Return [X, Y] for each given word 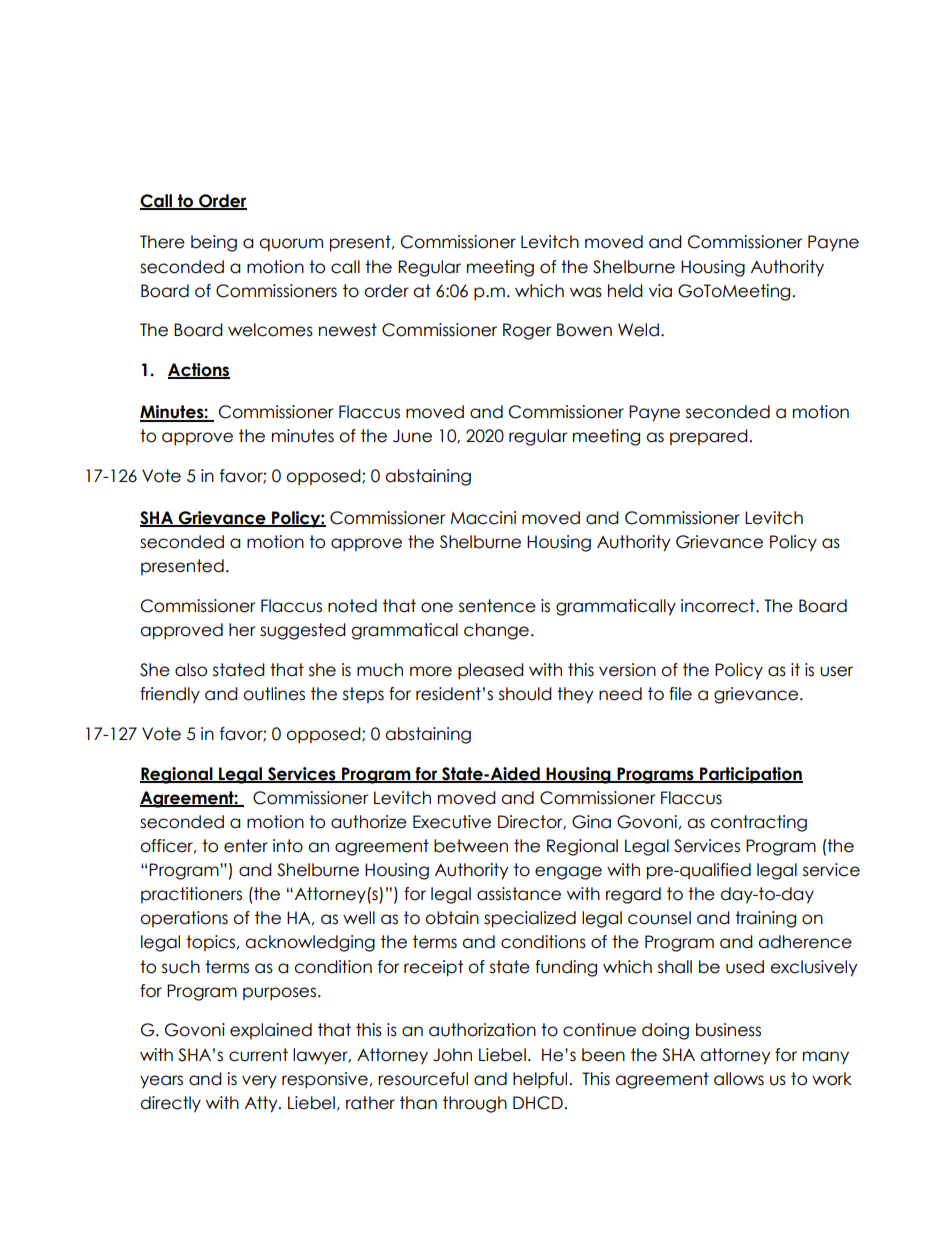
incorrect [719, 606]
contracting [758, 823]
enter [246, 846]
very [259, 1082]
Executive [452, 822]
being [214, 243]
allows [739, 1079]
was [586, 292]
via [660, 291]
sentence [497, 606]
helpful [540, 1080]
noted [352, 606]
